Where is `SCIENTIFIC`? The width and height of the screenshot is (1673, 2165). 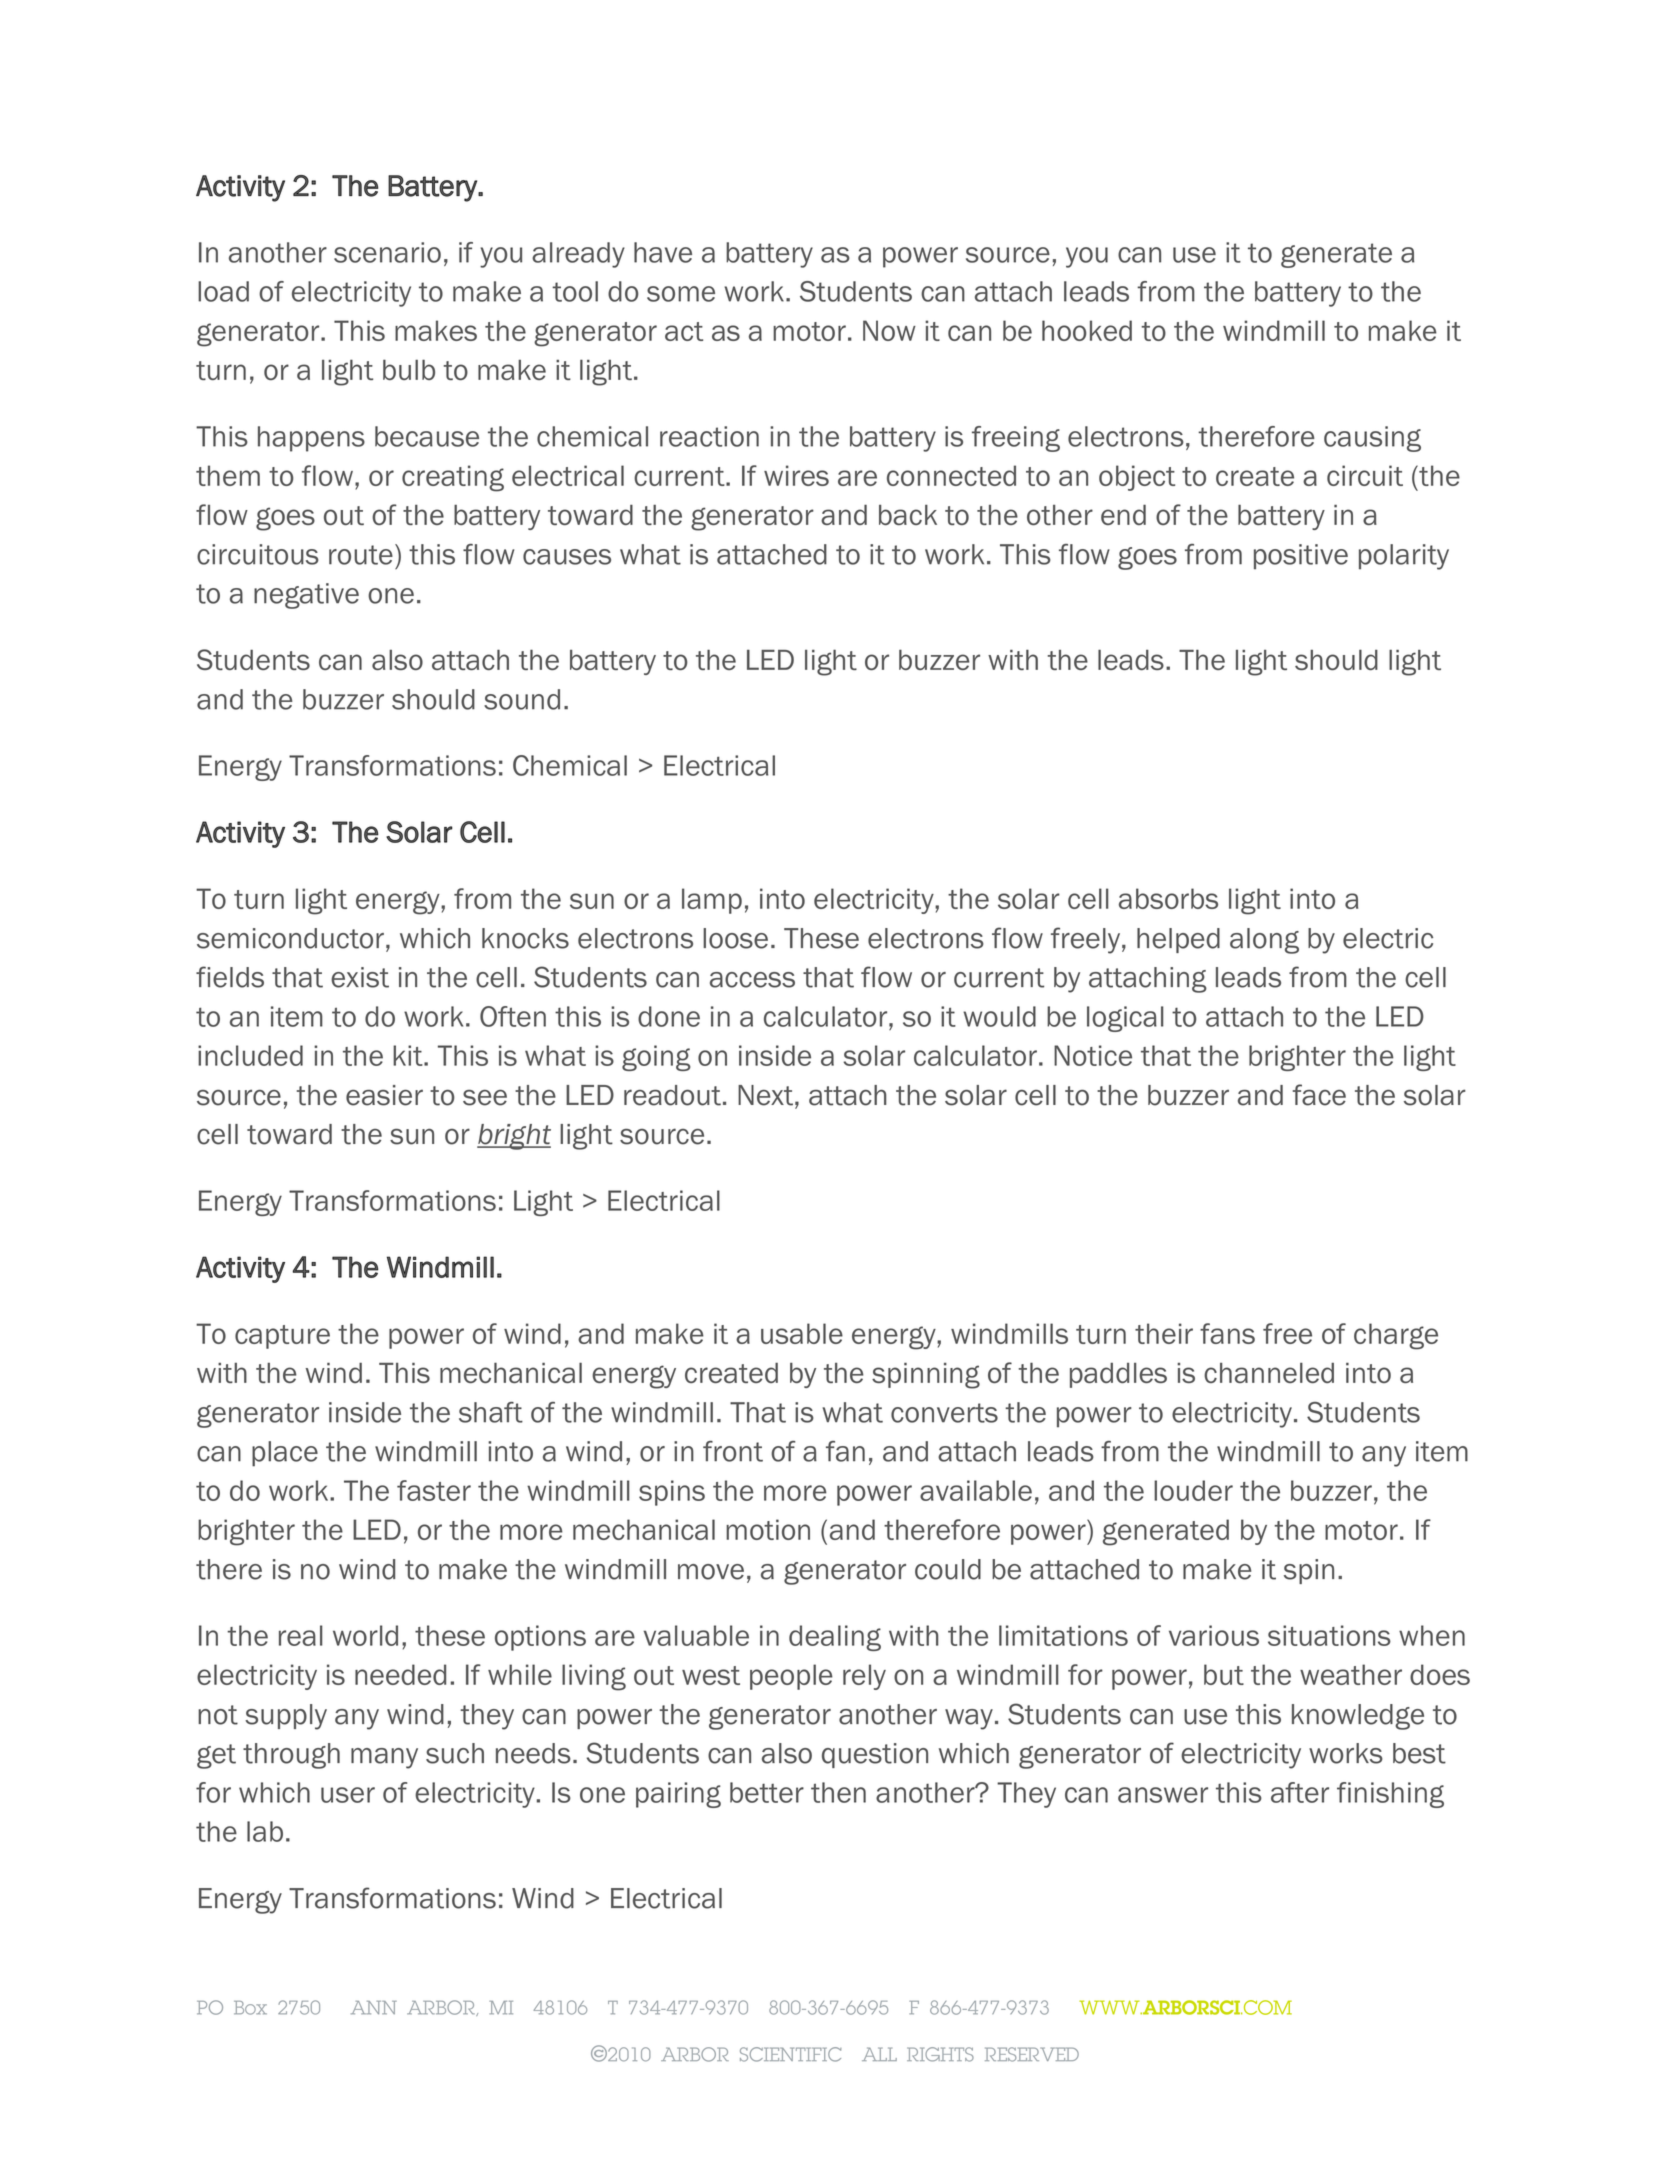 SCIENTIFIC is located at coordinates (791, 2054).
